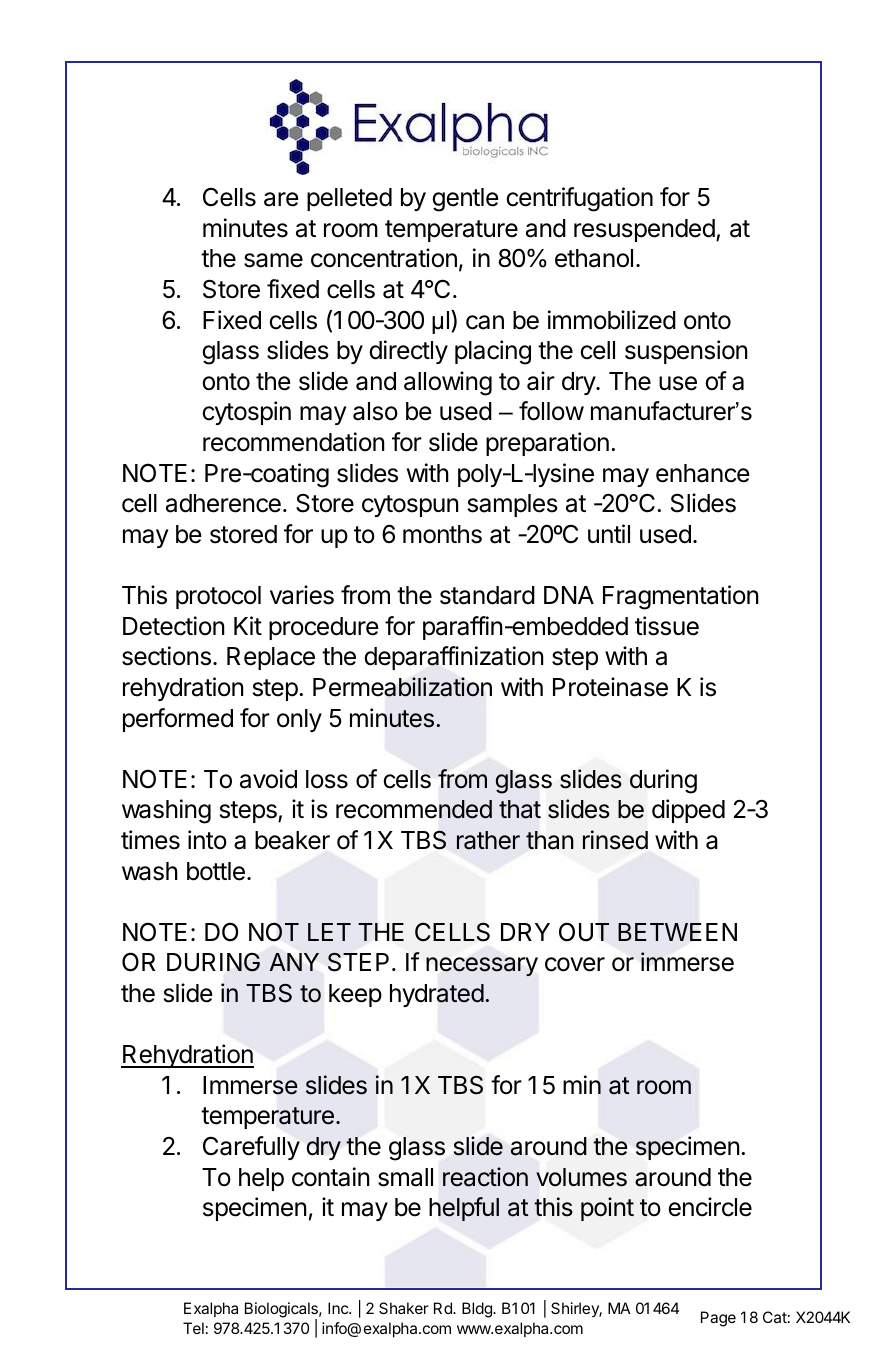 This image has width=887, height=1372. I want to click on Shaker, so click(404, 1308).
